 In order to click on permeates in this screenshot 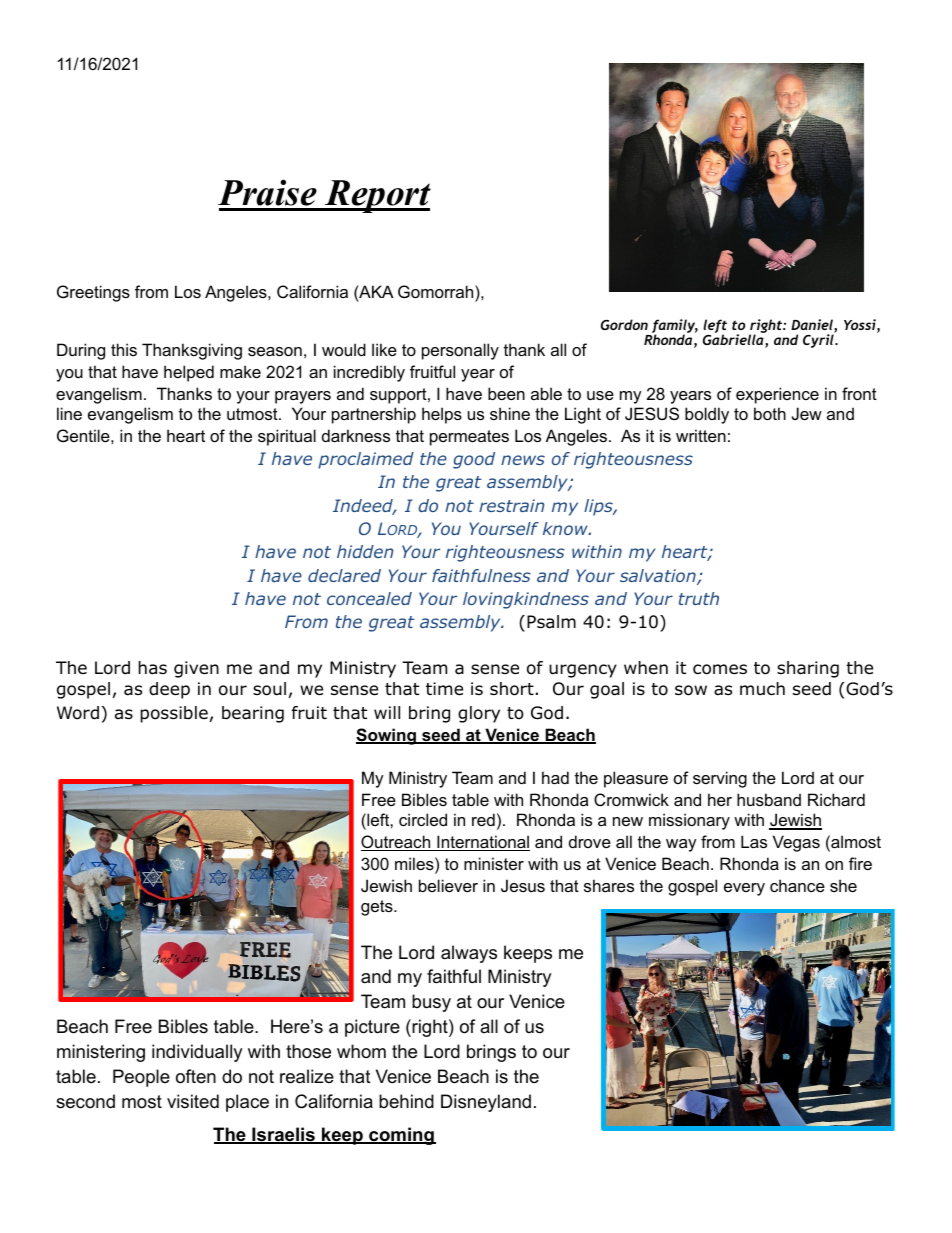, I will do `click(469, 438)`.
